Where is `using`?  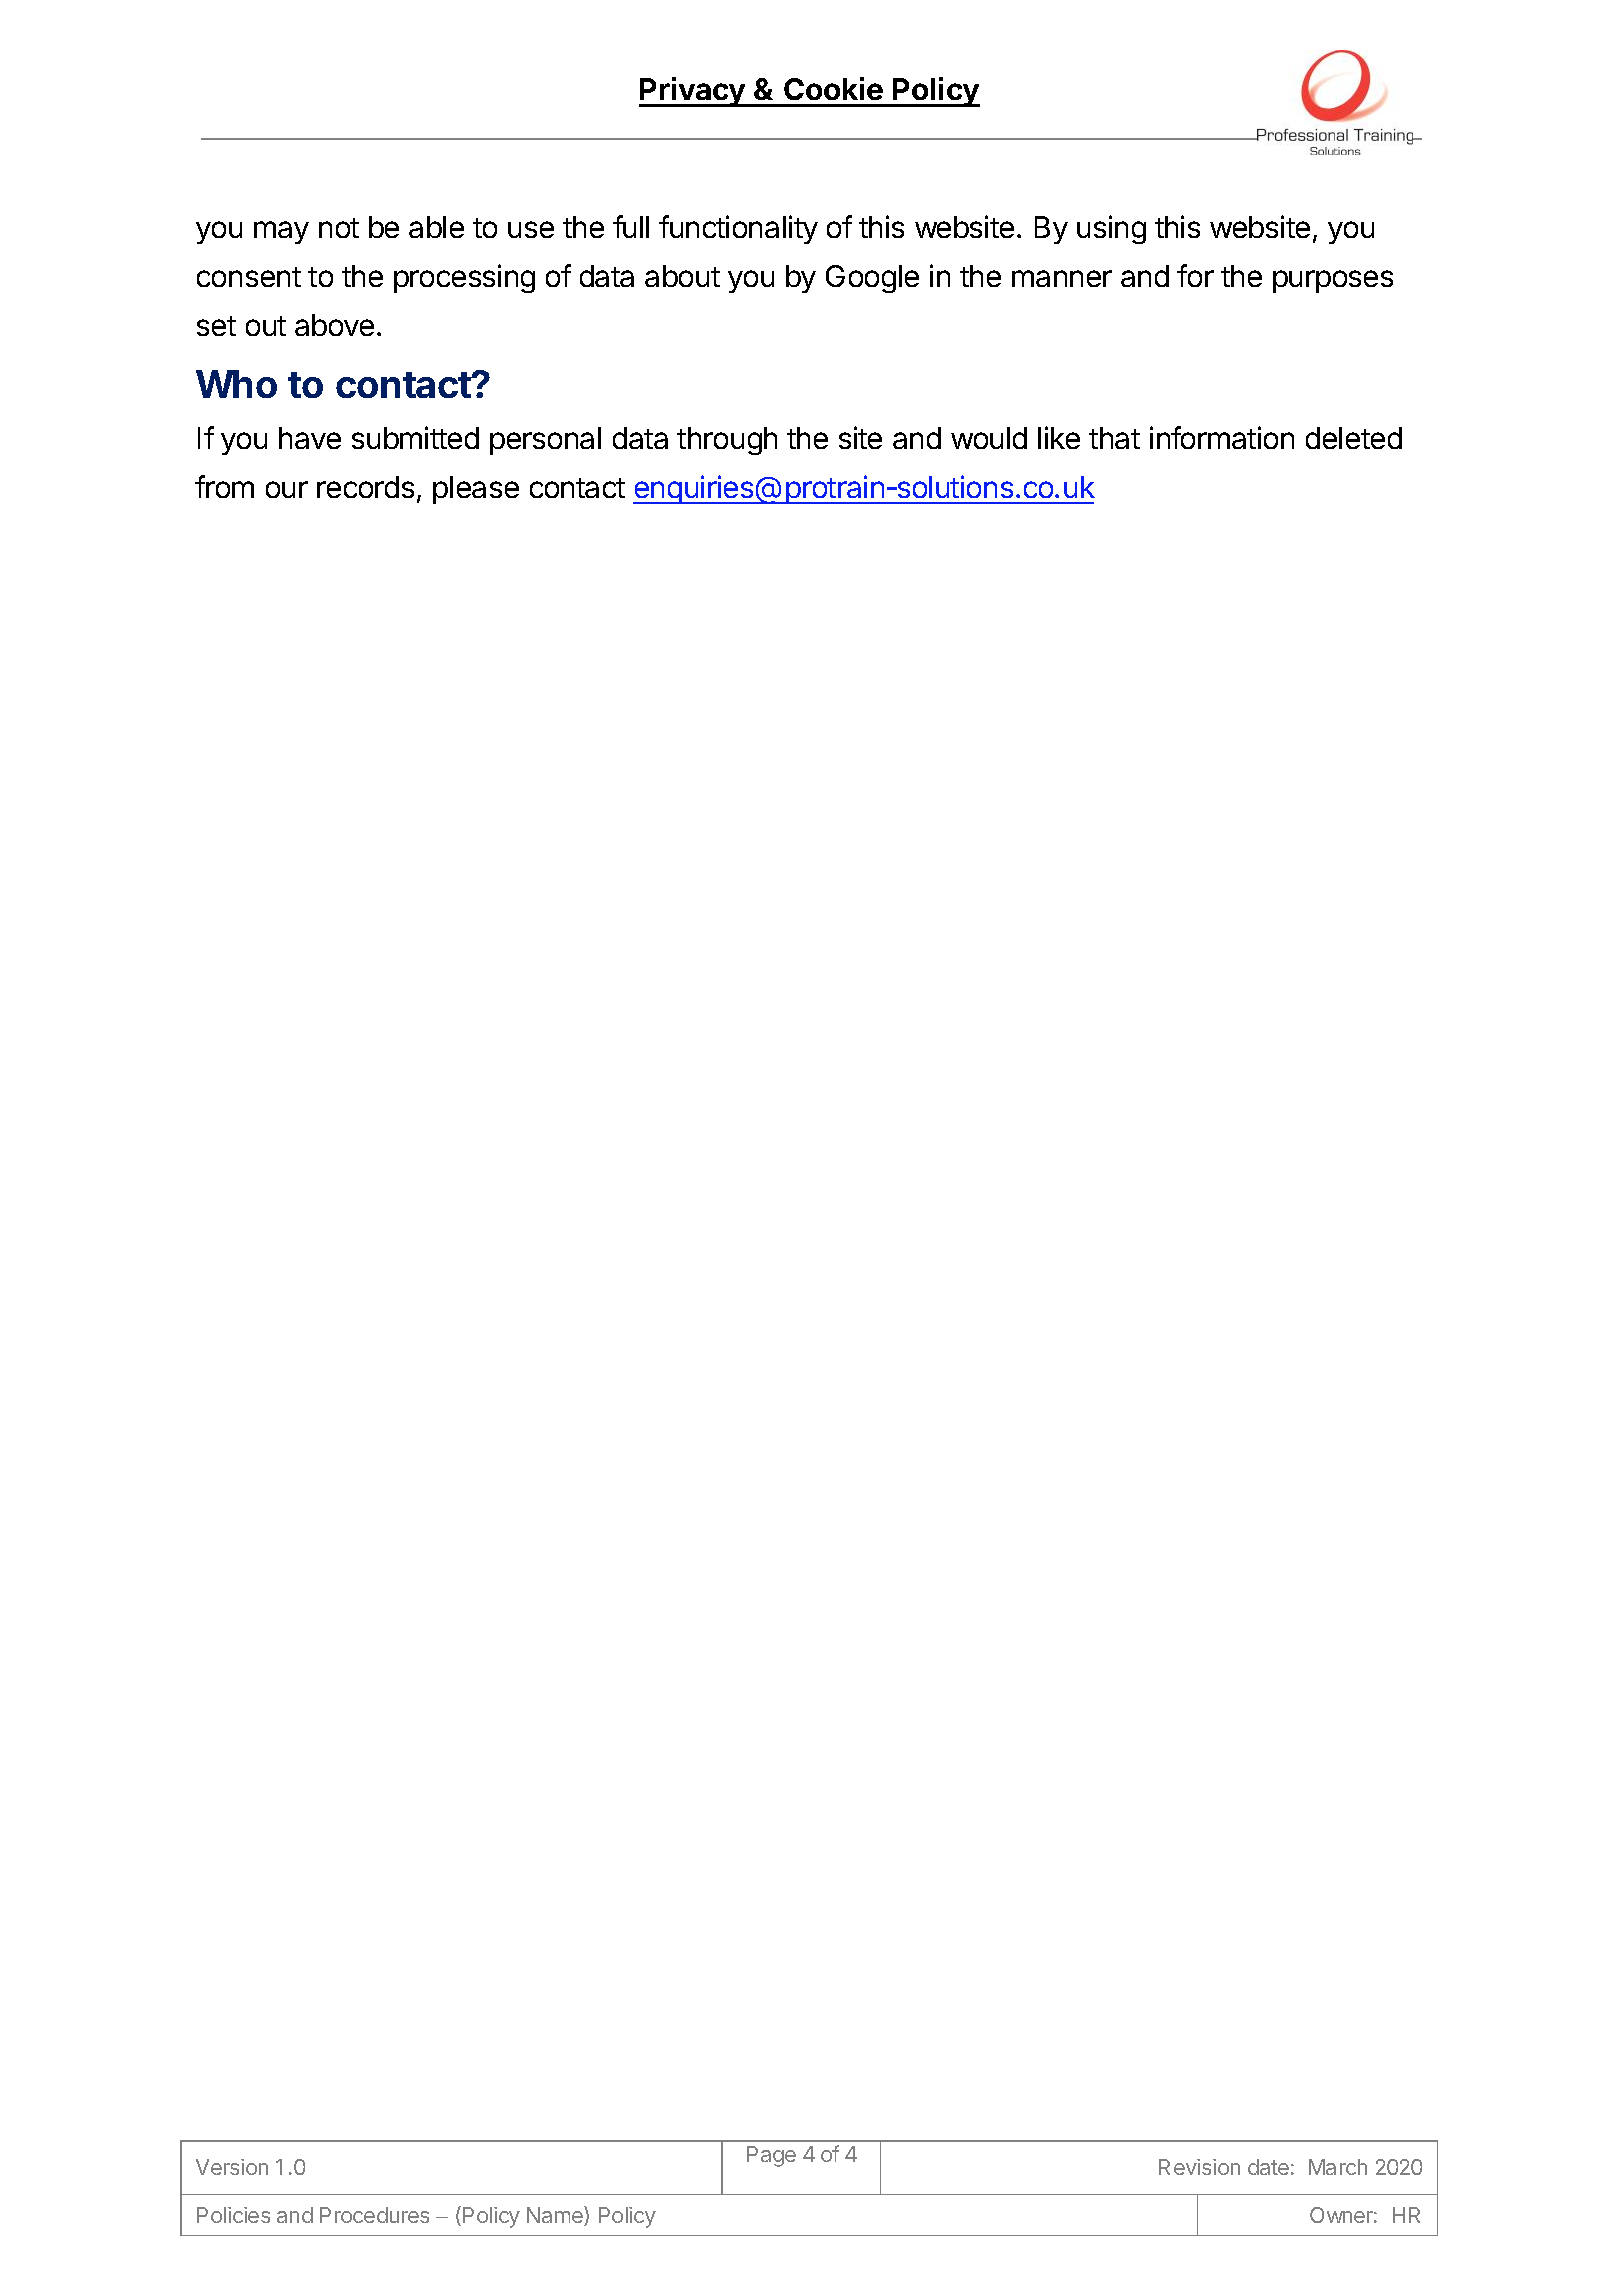 using is located at coordinates (1111, 229).
